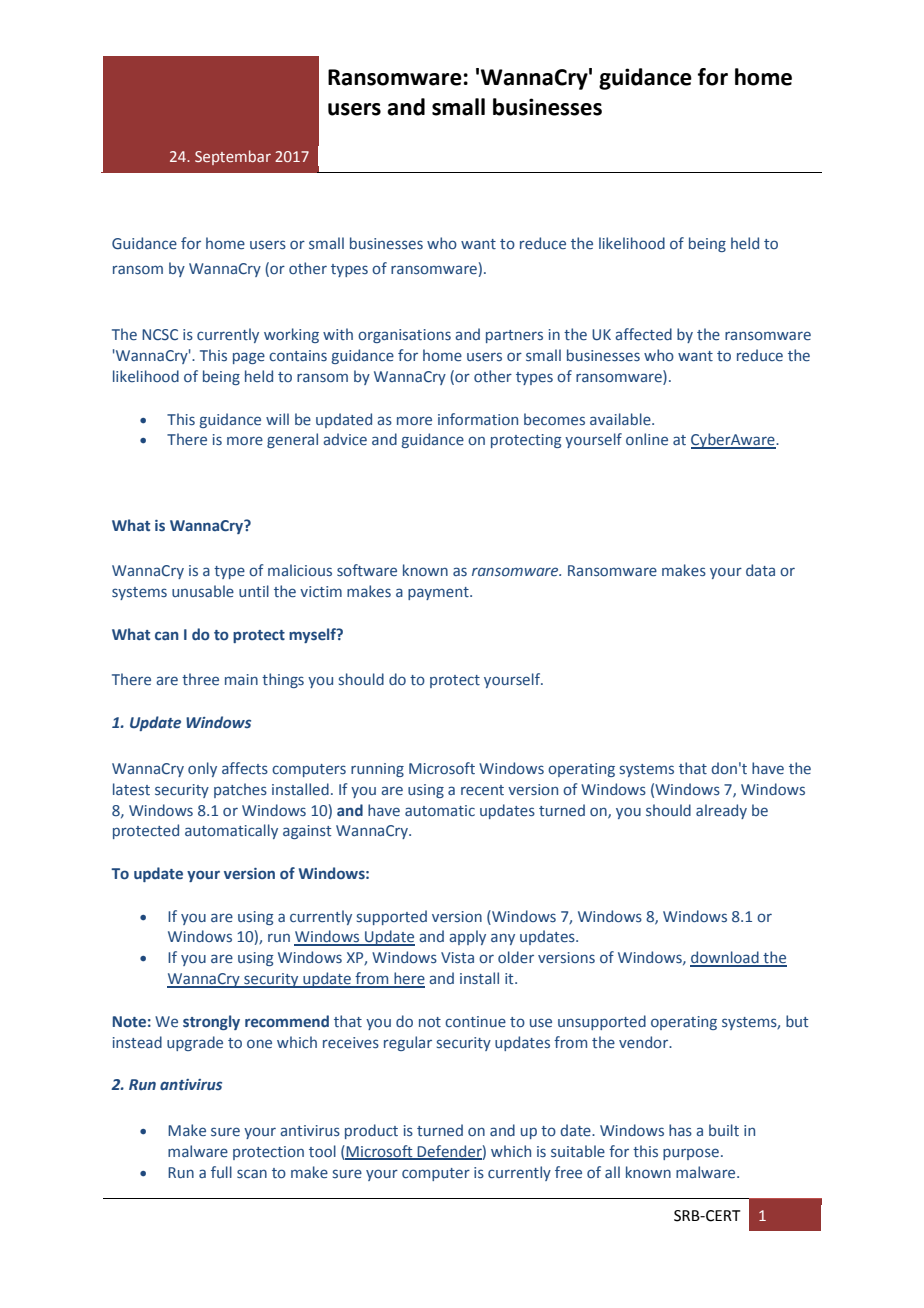 This screenshot has height=1308, width=924. Describe the element at coordinates (721, 811) in the screenshot. I see `already` at that location.
